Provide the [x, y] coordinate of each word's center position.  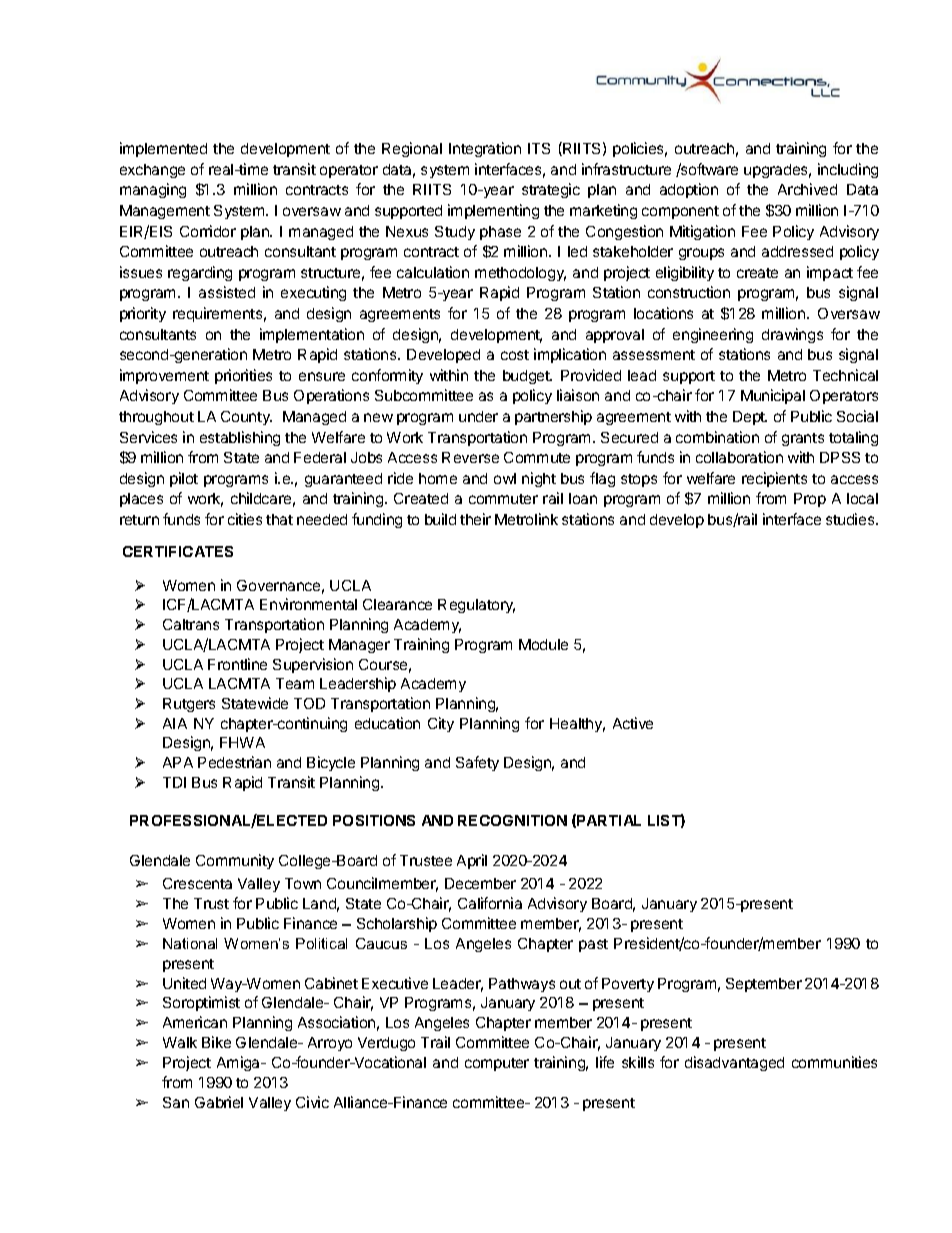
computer [497, 1064]
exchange [152, 171]
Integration [485, 149]
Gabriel [219, 1102]
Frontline [237, 664]
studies [851, 519]
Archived [807, 189]
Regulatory [476, 606]
